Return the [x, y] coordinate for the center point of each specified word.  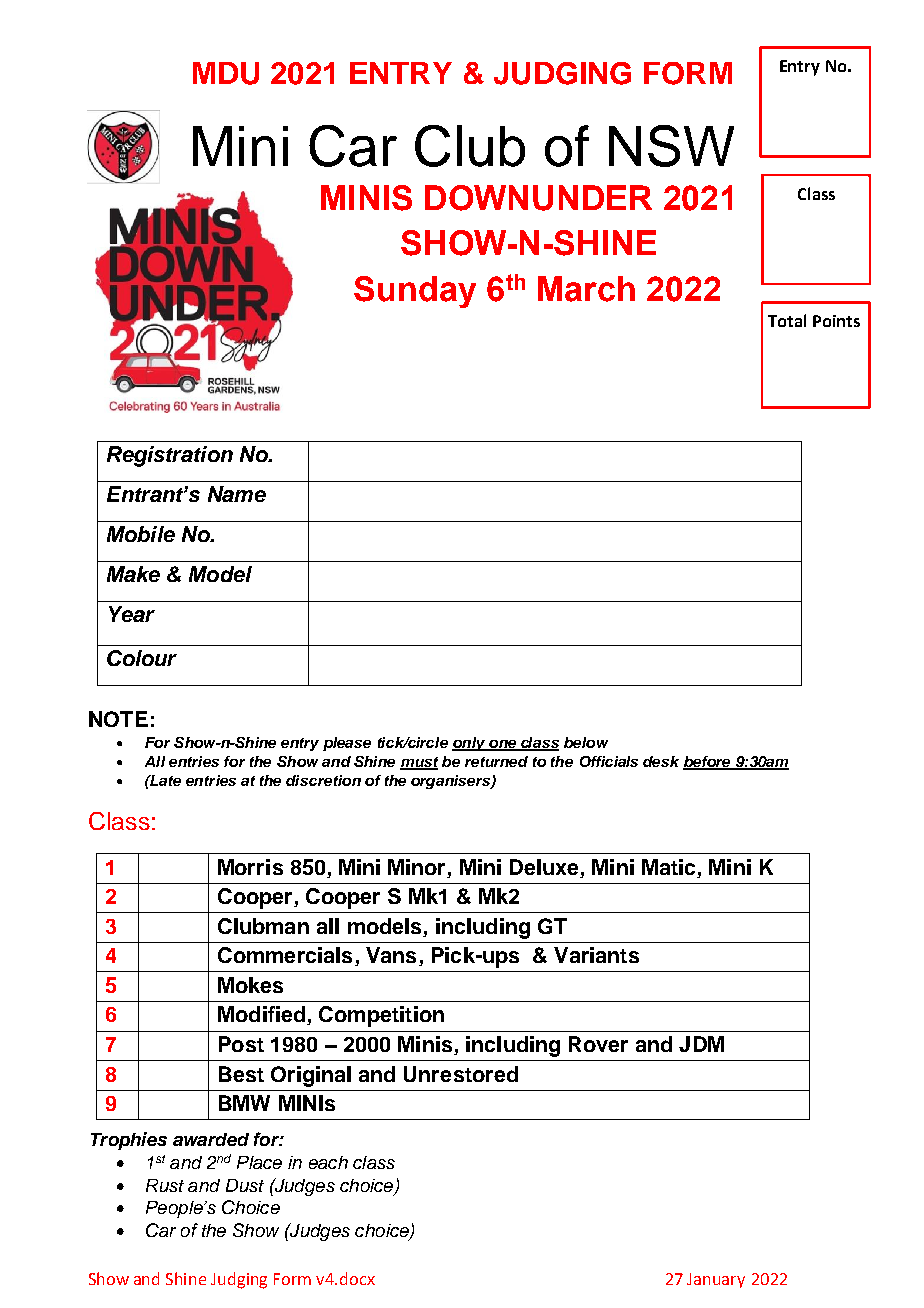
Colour [142, 658]
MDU [226, 73]
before [708, 763]
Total [787, 320]
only [470, 744]
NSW [671, 146]
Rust [165, 1185]
